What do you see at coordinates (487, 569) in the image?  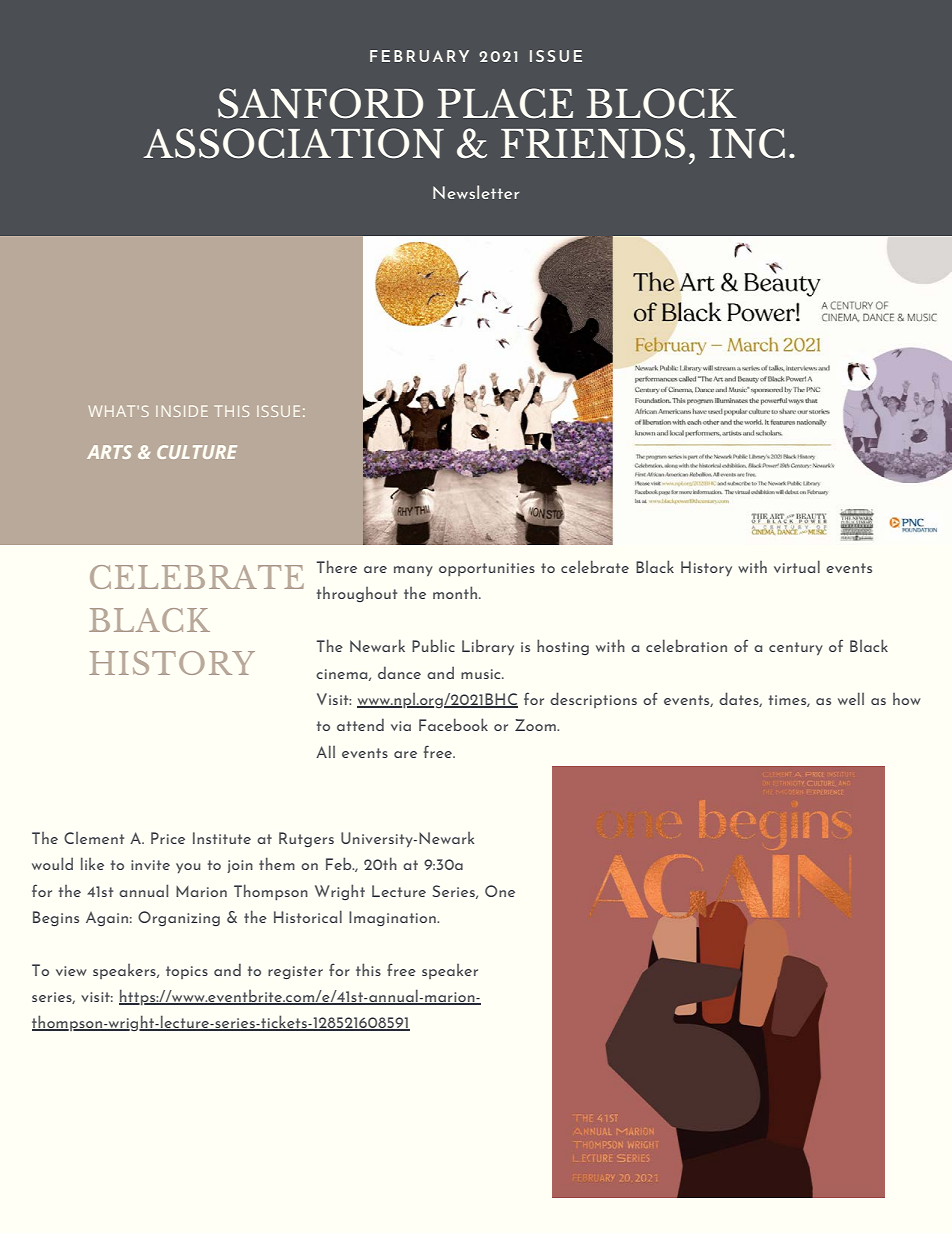 I see `opportunities` at bounding box center [487, 569].
